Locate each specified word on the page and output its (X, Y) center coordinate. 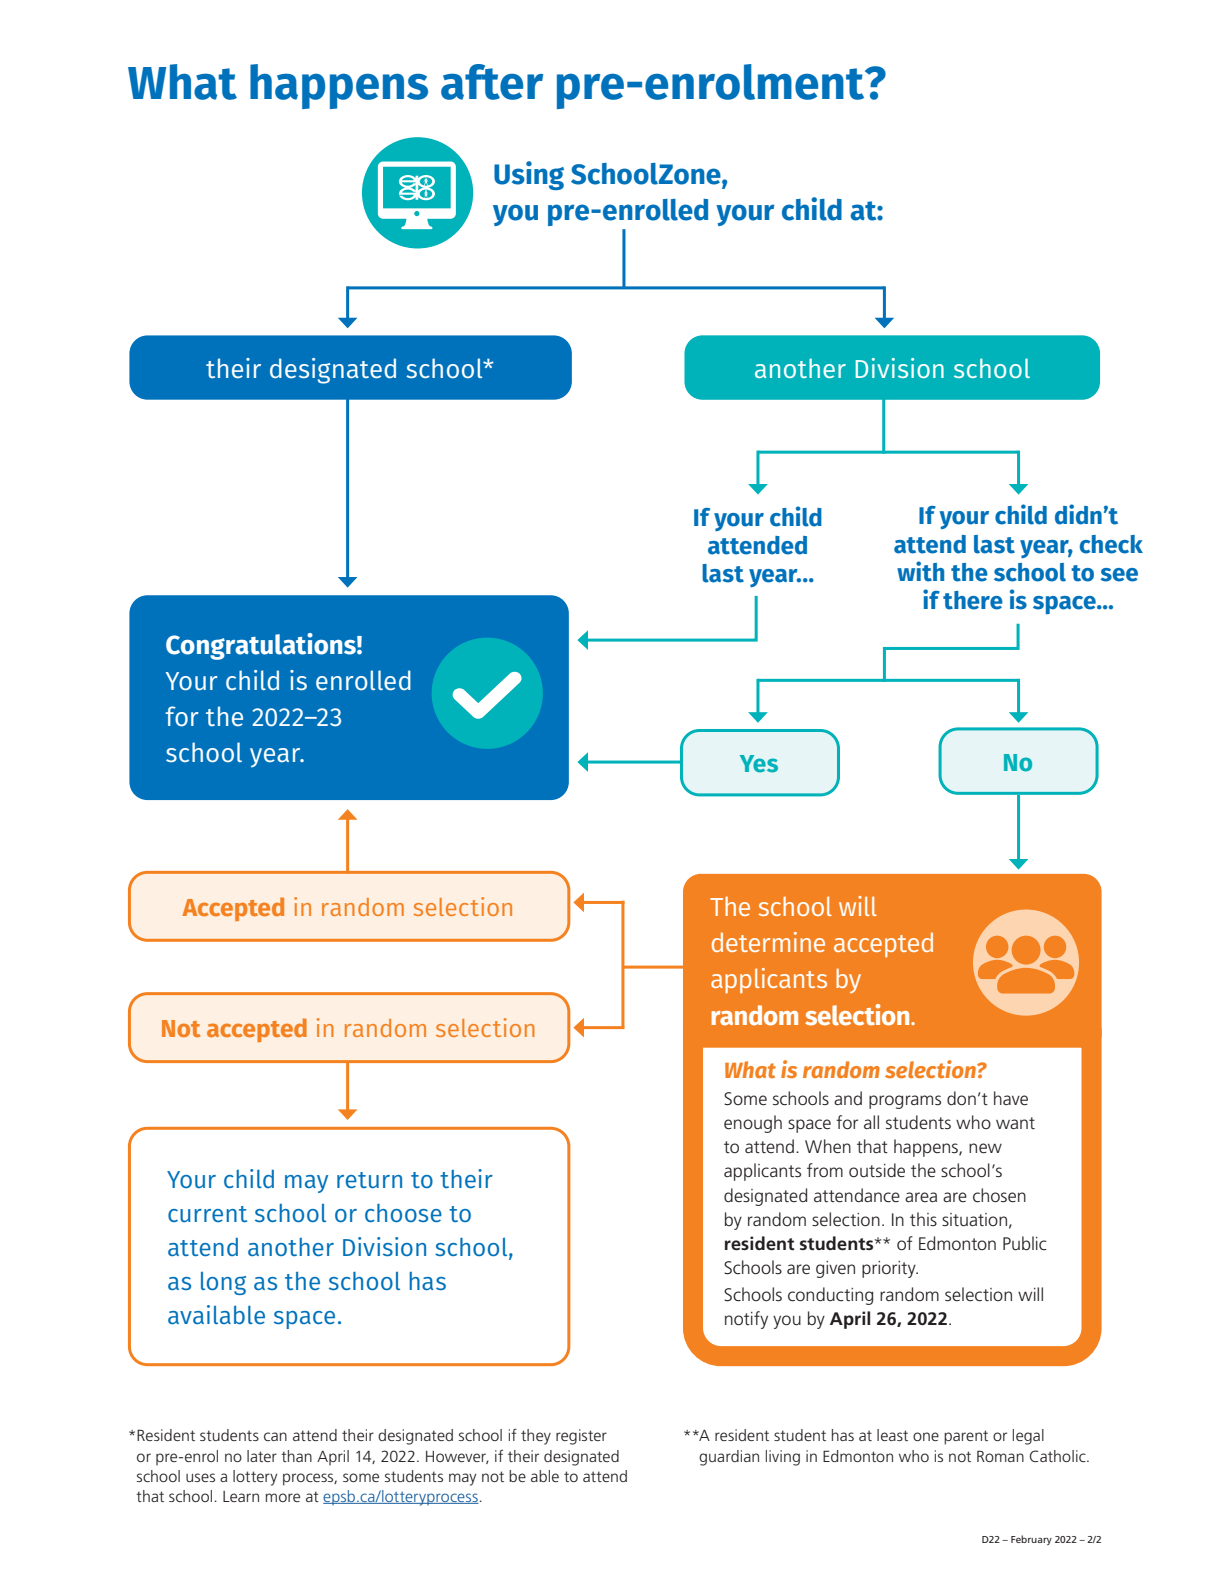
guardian (729, 1458)
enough (753, 1124)
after (492, 82)
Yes (759, 764)
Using (529, 175)
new (985, 1148)
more (282, 1497)
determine (768, 942)
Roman (1000, 1456)
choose (403, 1213)
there (973, 600)
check (1111, 544)
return (369, 1180)
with (920, 571)
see (1119, 575)
